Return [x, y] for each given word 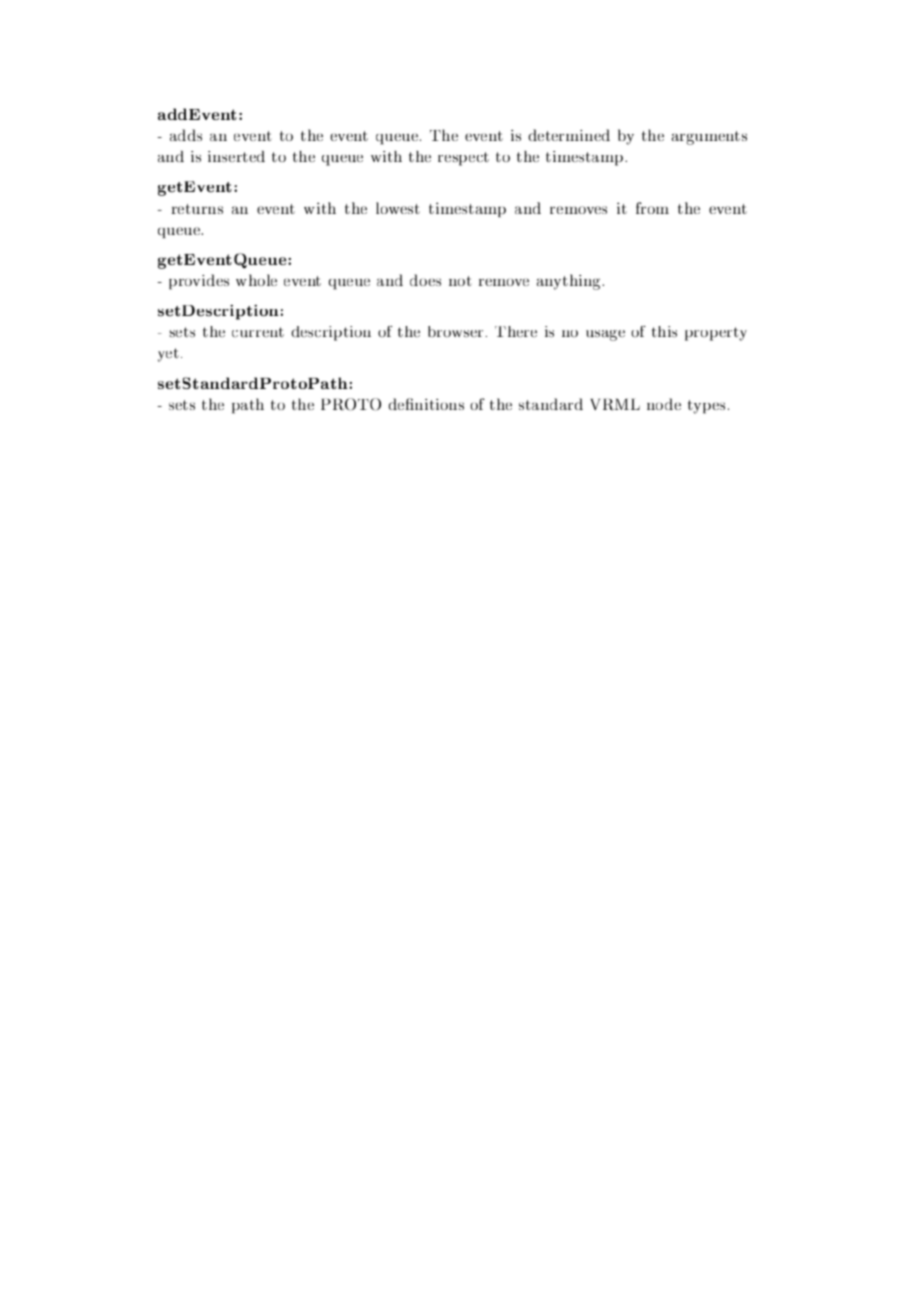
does [425, 280]
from [652, 208]
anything [570, 282]
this [664, 332]
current [258, 332]
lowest [398, 208]
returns [197, 209]
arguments [709, 138]
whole [256, 280]
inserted [236, 156]
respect [463, 159]
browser [457, 332]
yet [168, 355]
